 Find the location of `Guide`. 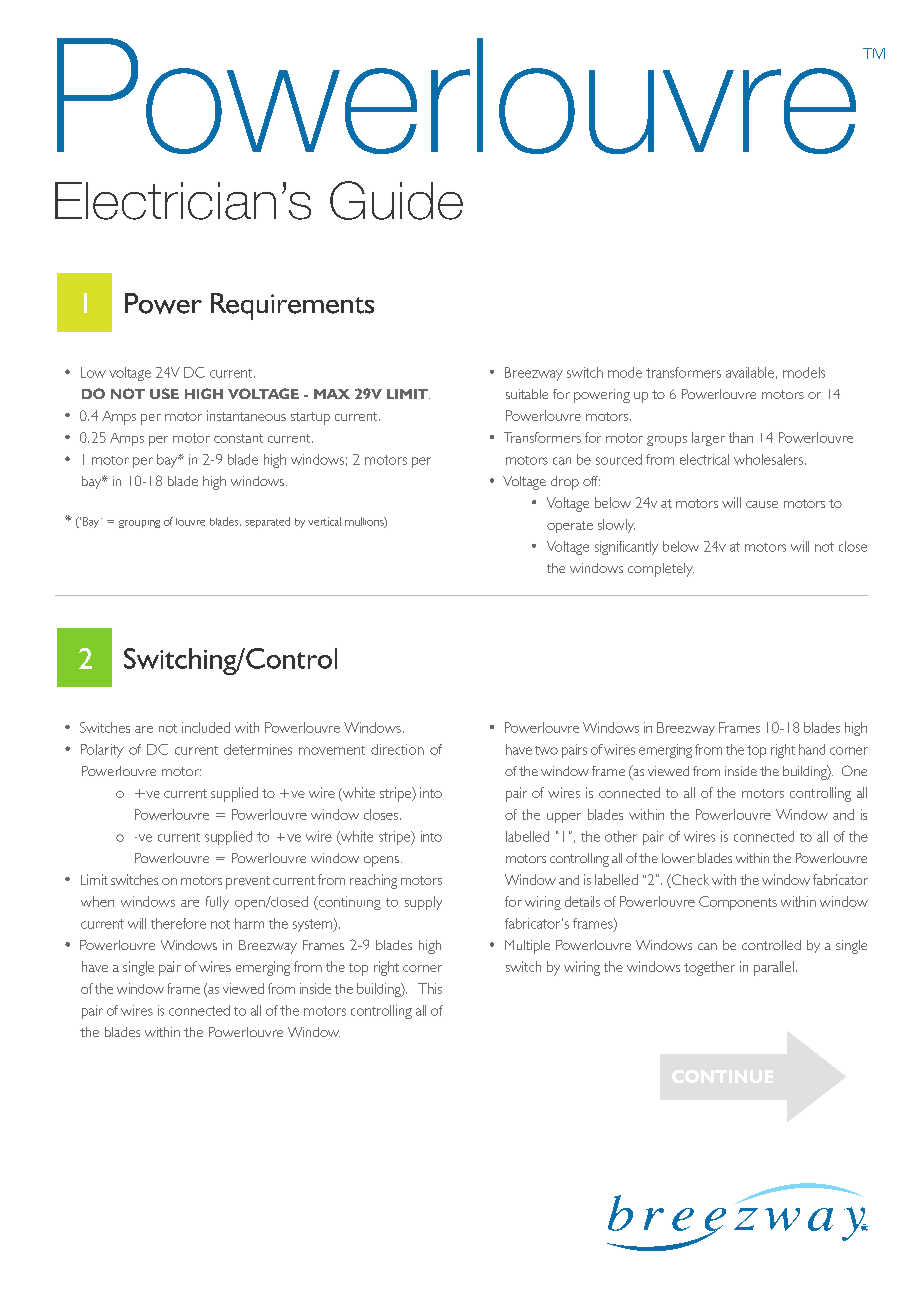

Guide is located at coordinates (396, 200).
